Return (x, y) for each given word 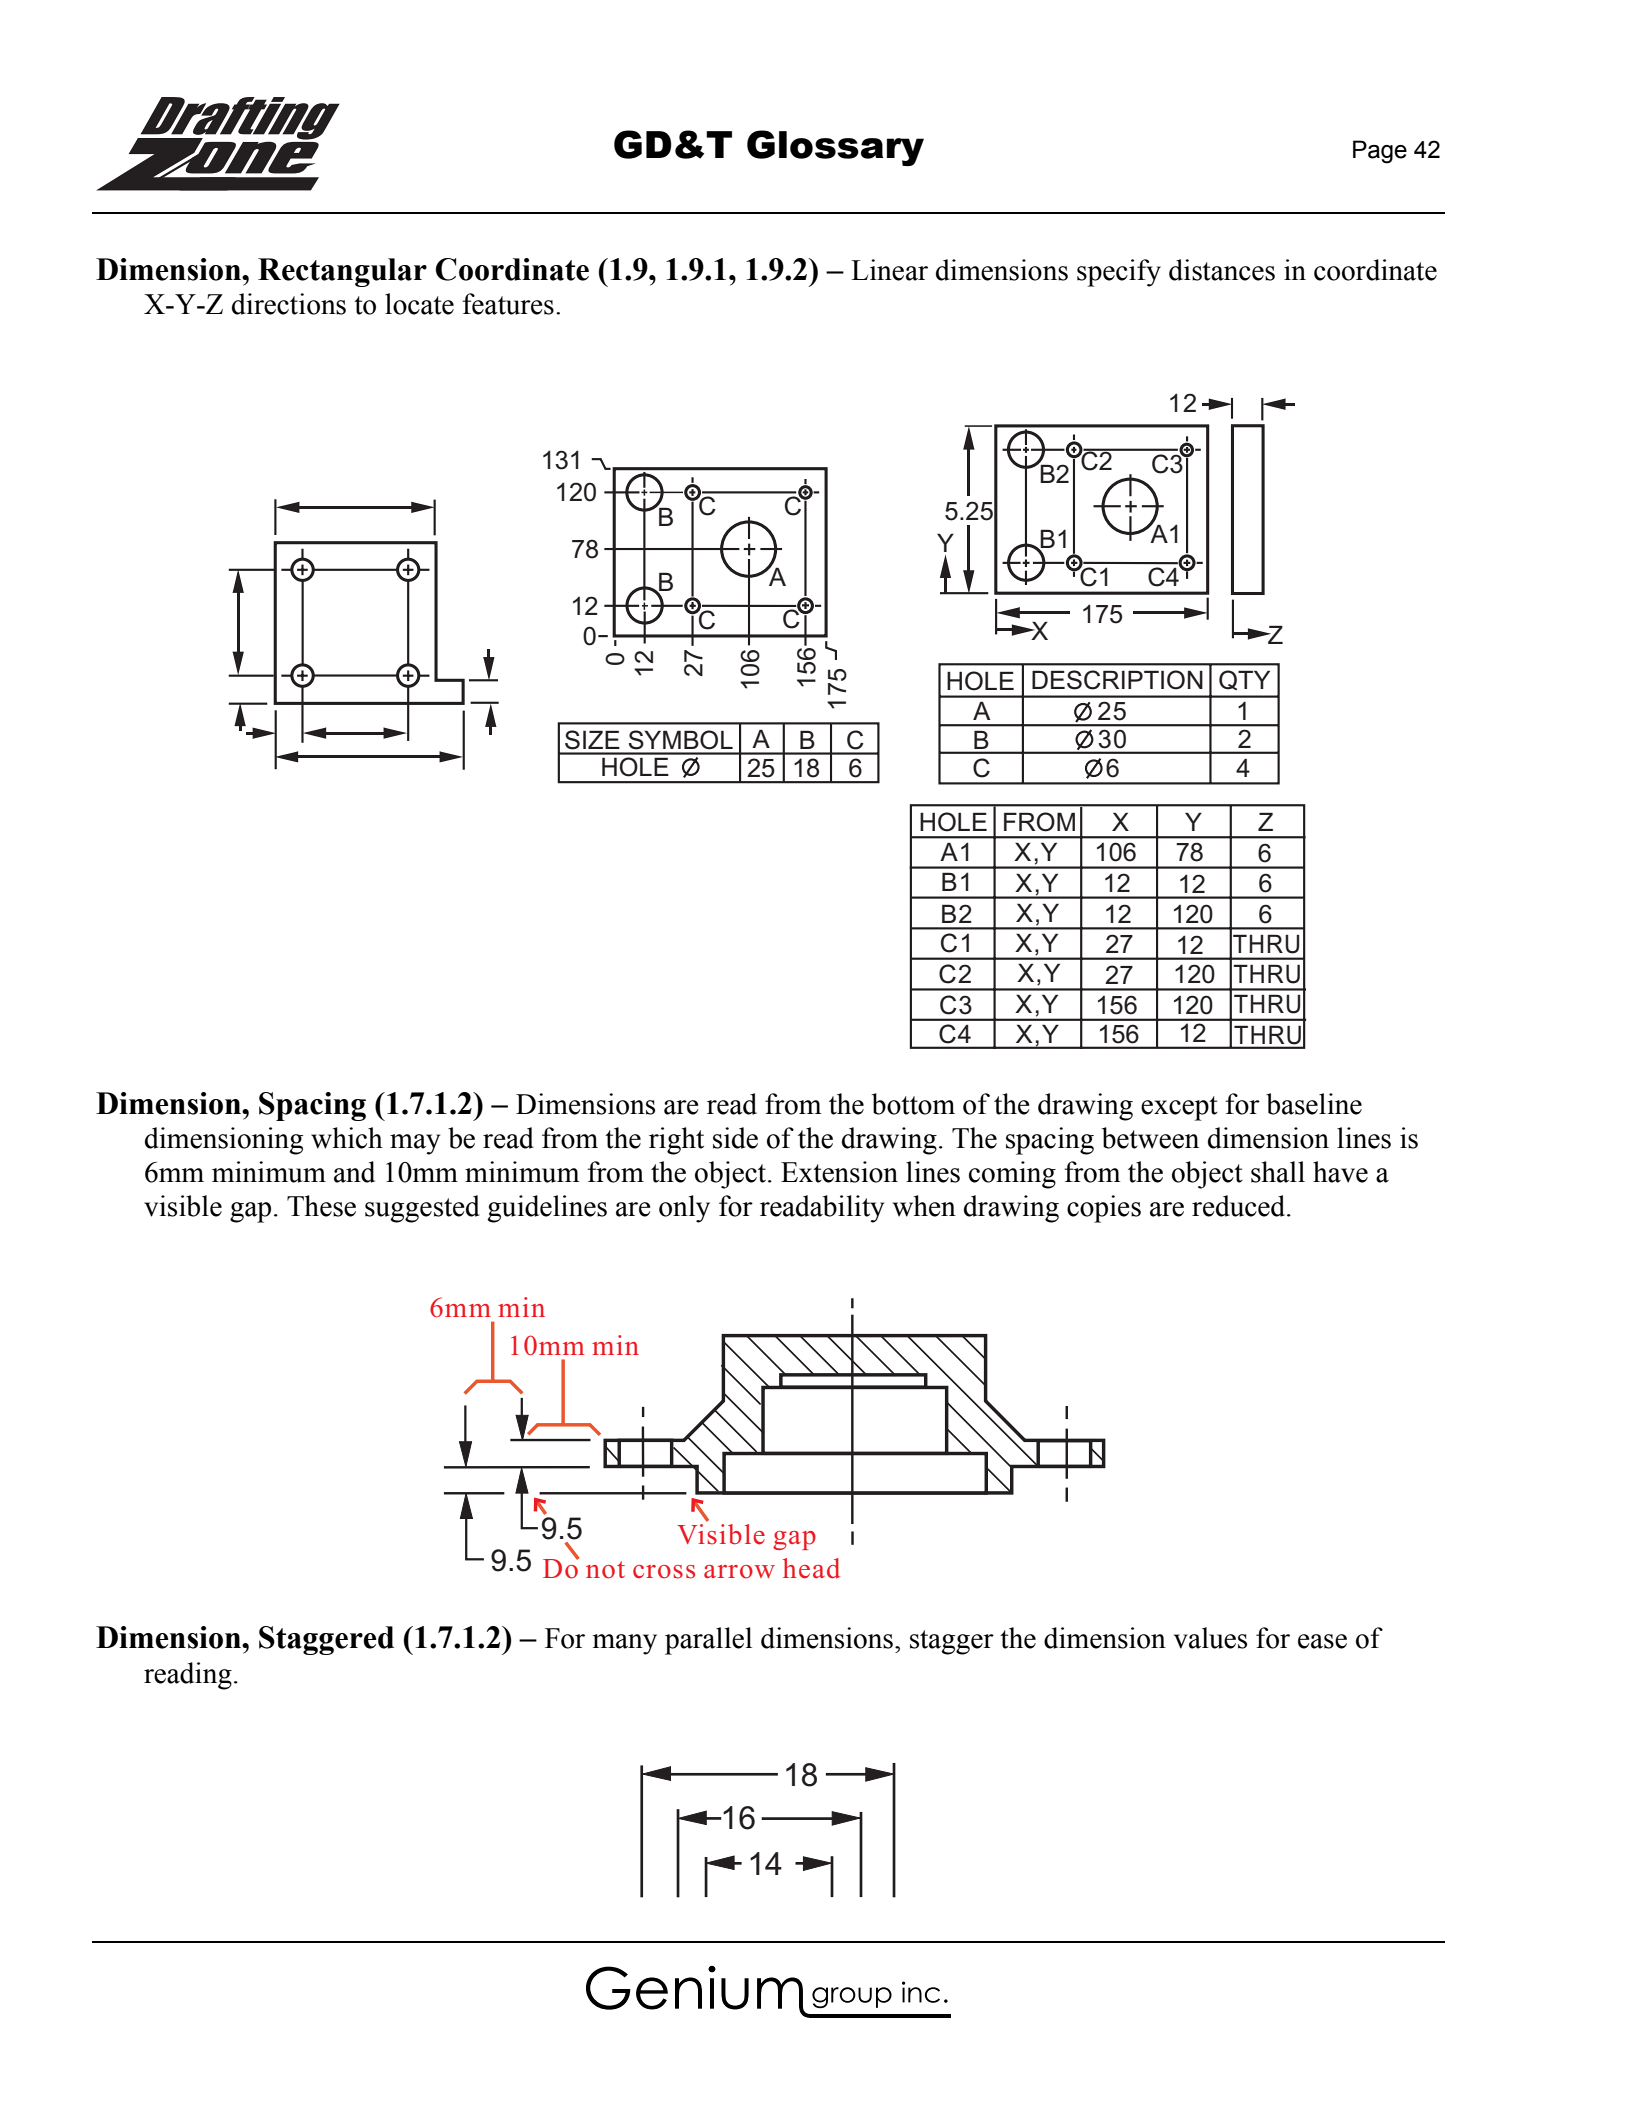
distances (1222, 270)
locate (419, 304)
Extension (839, 1172)
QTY (1244, 680)
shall (1278, 1172)
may (415, 1144)
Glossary (835, 148)
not (605, 1570)
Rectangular (342, 272)
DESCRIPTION (1117, 680)
